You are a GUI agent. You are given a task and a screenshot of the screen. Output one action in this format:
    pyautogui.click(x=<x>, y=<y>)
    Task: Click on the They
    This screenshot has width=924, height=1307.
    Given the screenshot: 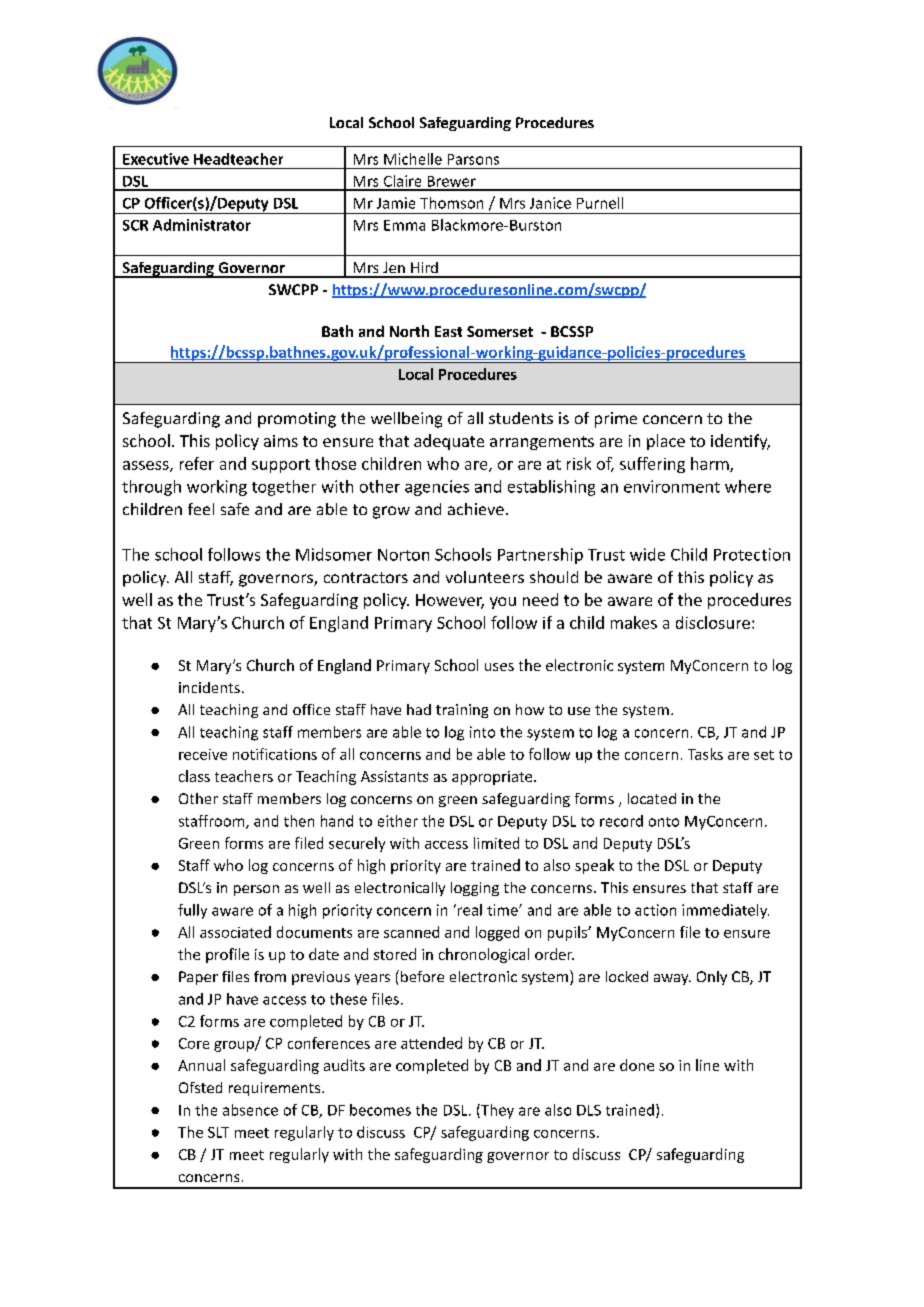 What is the action you would take?
    pyautogui.click(x=496, y=1111)
